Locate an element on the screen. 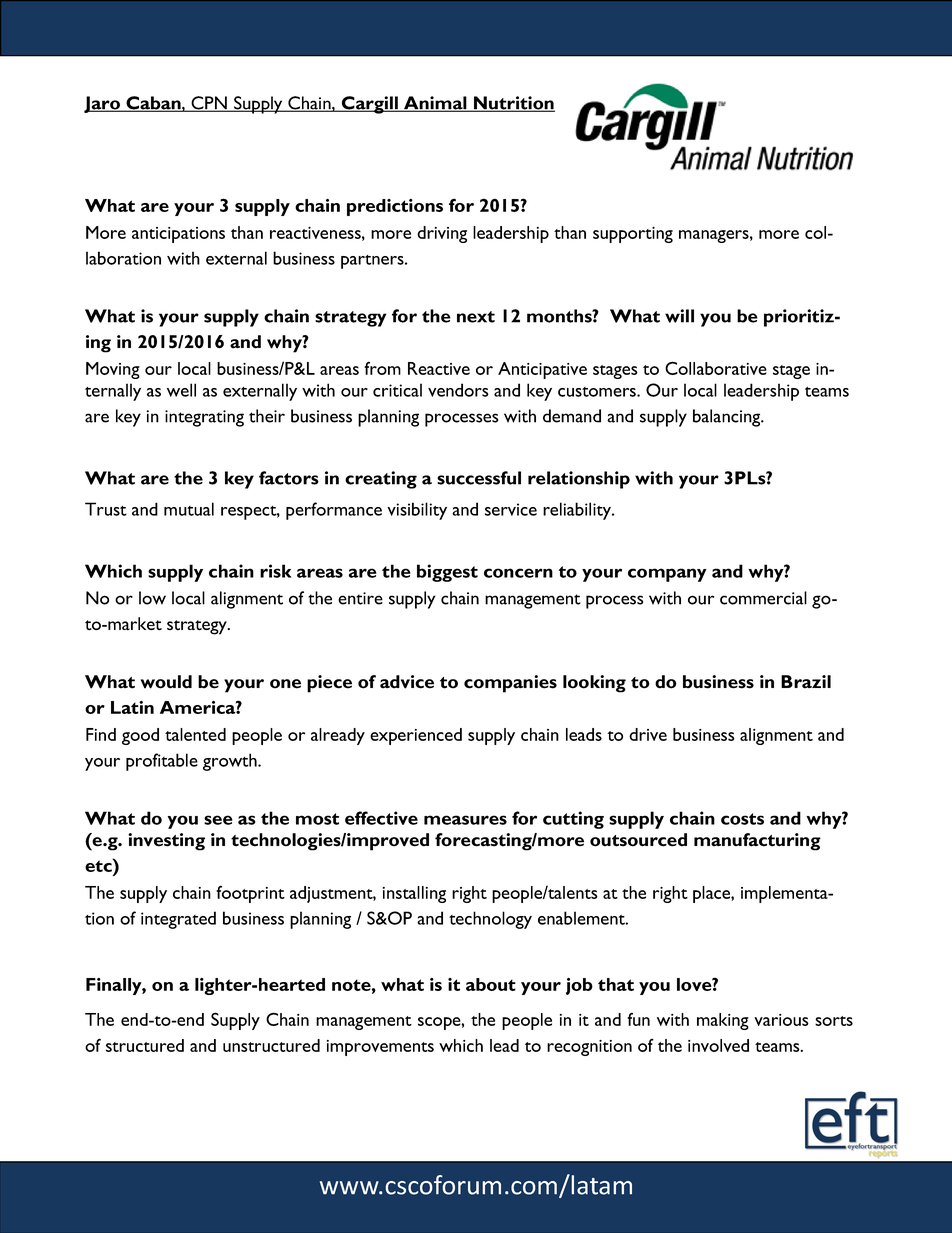  integrated is located at coordinates (178, 920).
